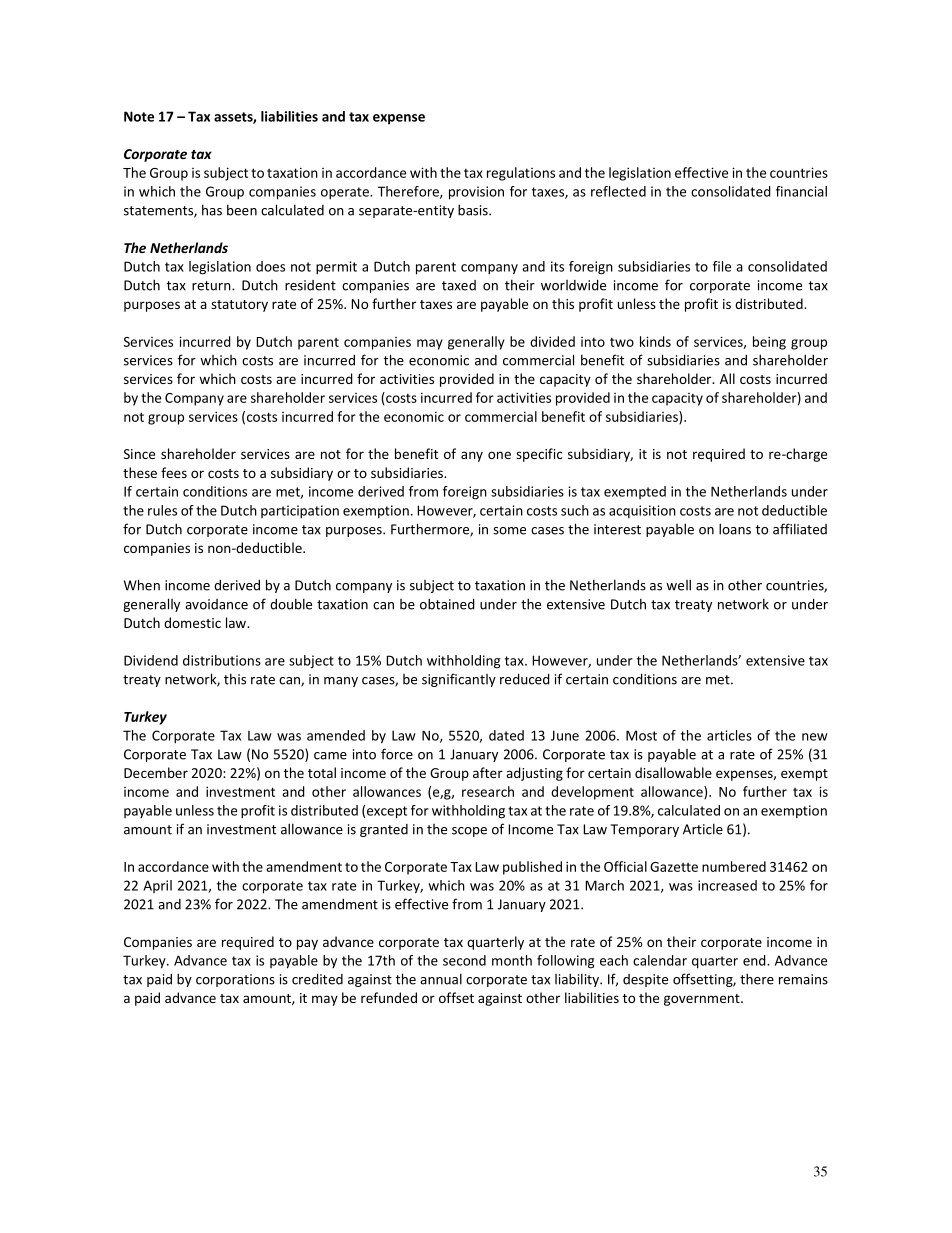 This page has width=952, height=1233. I want to click on loans, so click(735, 529).
